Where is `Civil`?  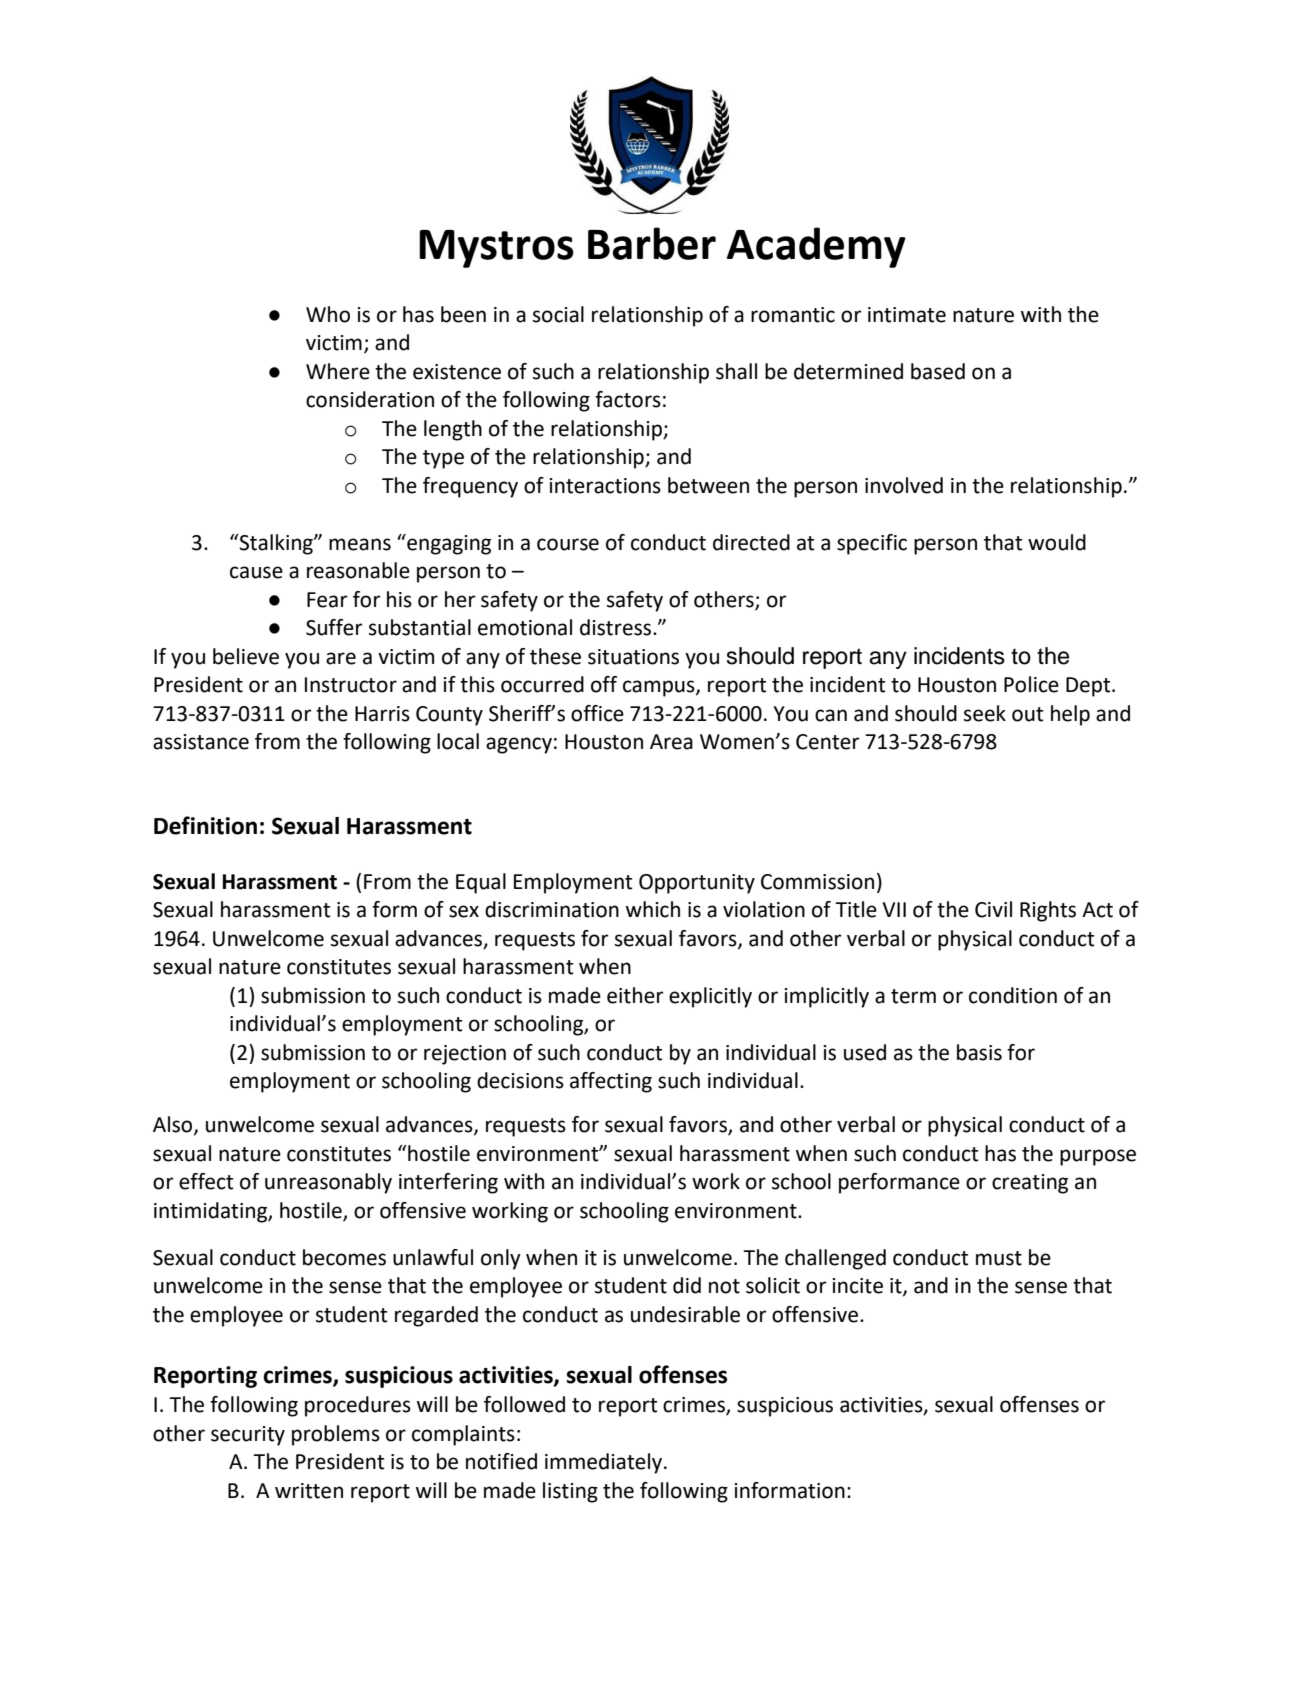
Civil is located at coordinates (993, 909).
